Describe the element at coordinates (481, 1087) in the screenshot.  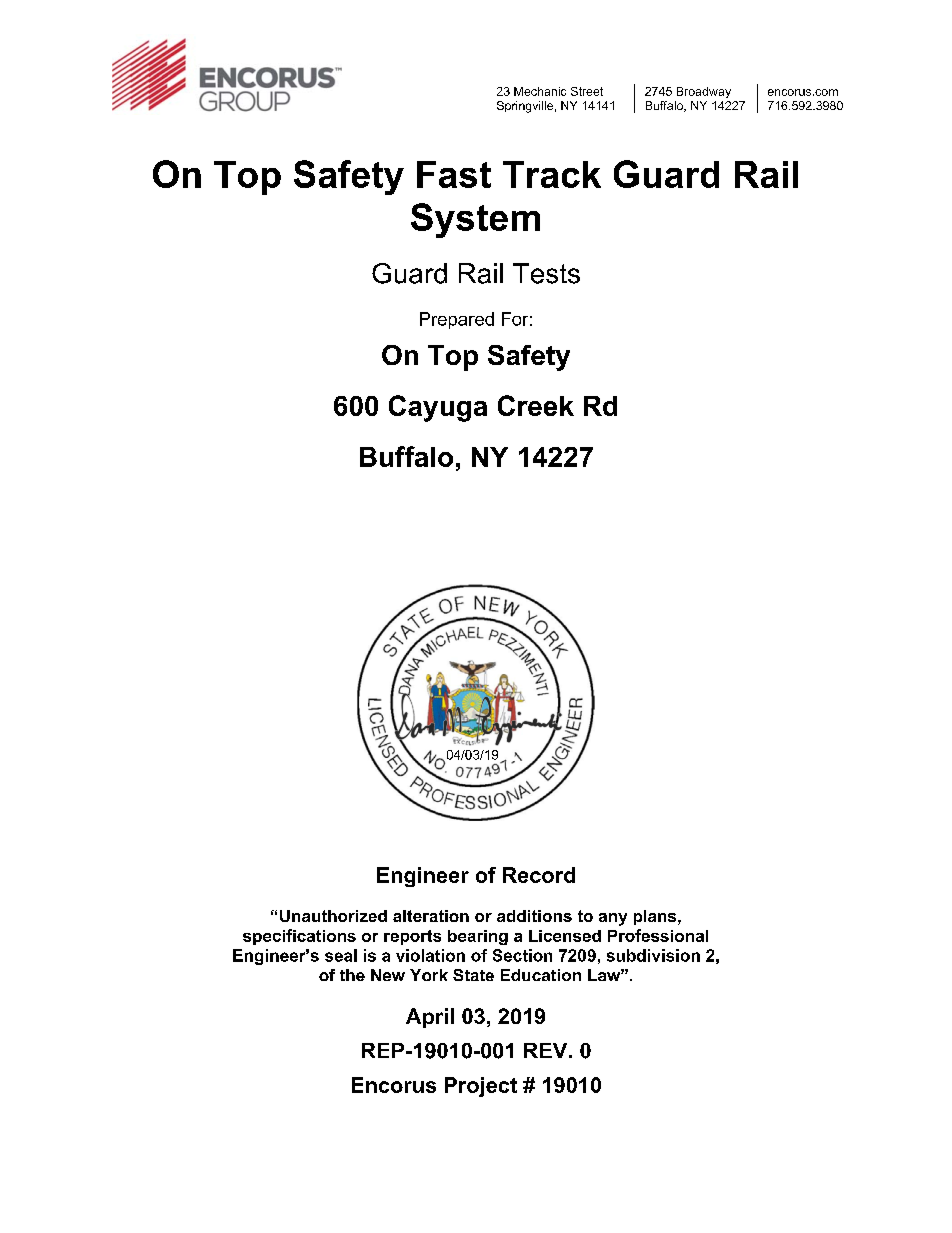
I see `Project` at that location.
